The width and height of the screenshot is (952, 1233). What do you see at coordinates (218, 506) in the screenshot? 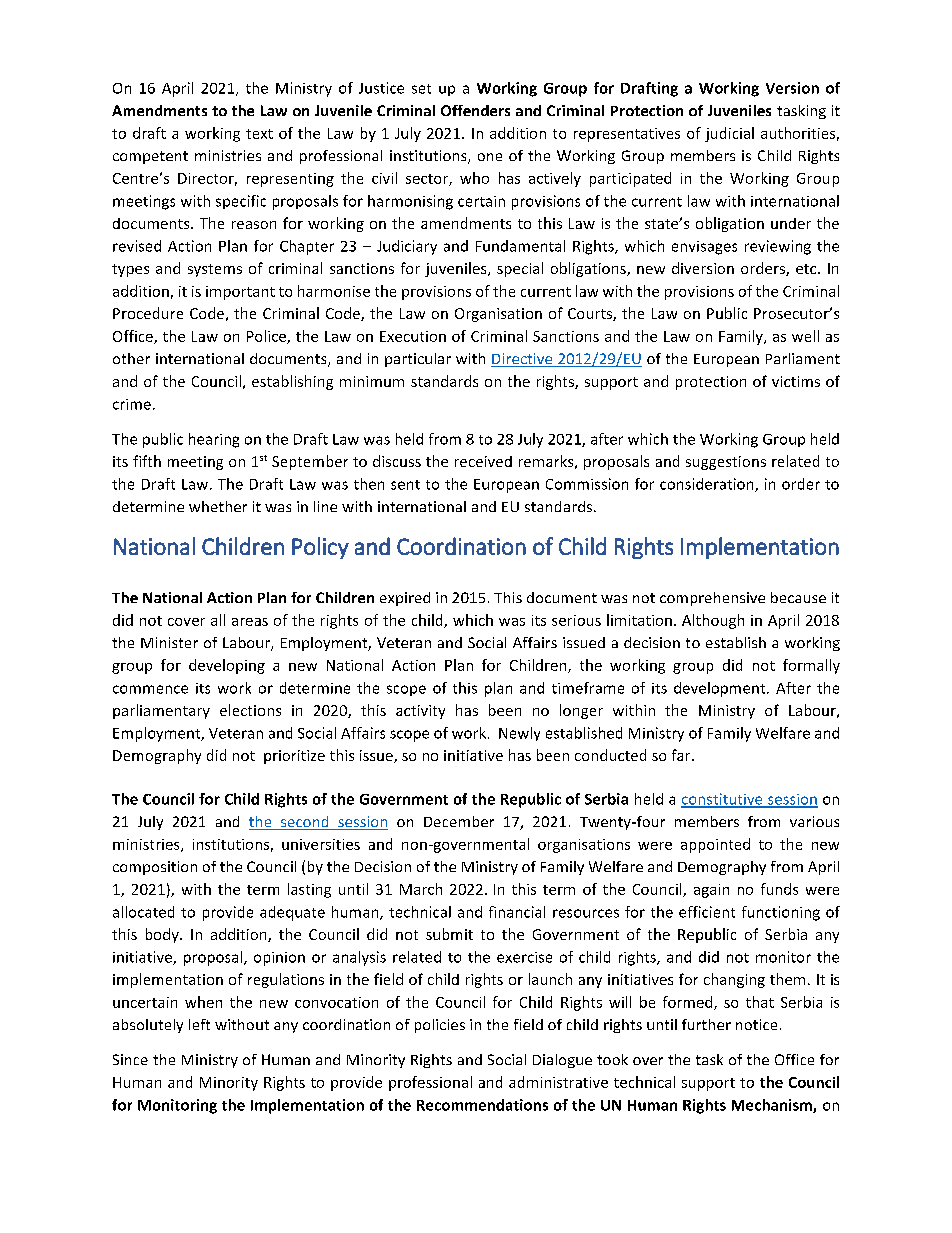
I see `whether` at bounding box center [218, 506].
